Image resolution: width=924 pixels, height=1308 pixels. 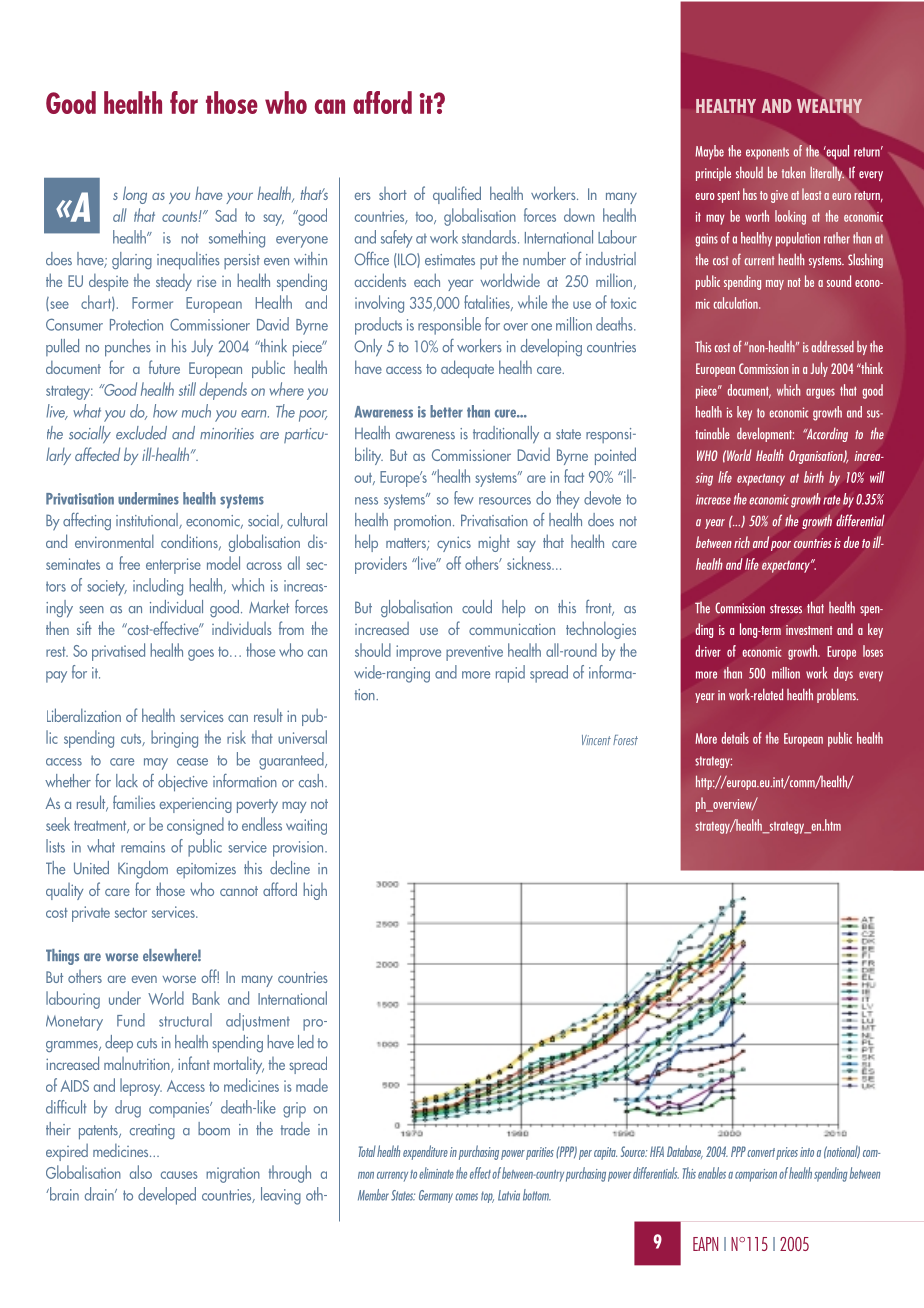 What do you see at coordinates (239, 198) in the screenshot?
I see `your` at bounding box center [239, 198].
